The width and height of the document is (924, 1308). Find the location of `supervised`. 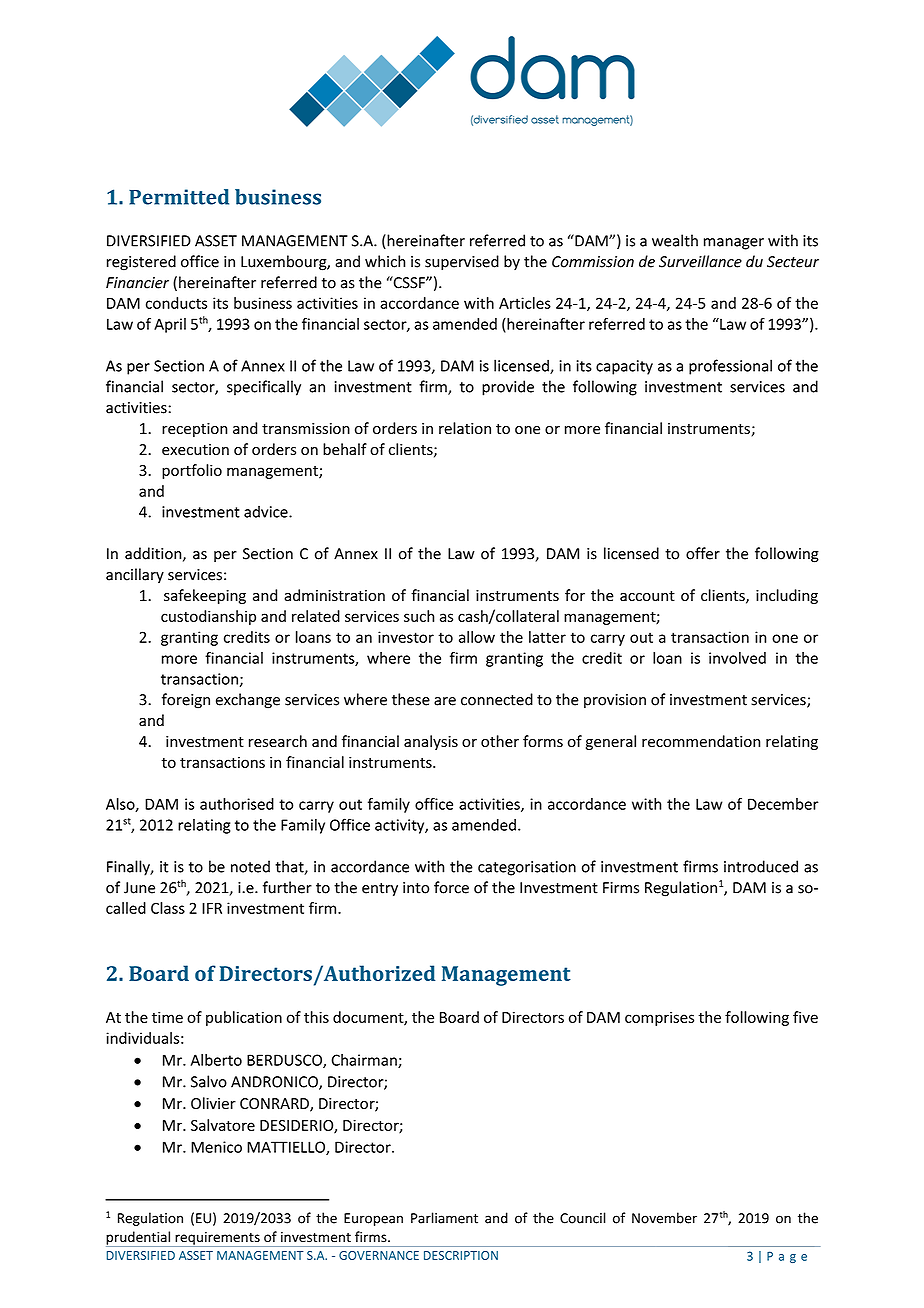

supervised is located at coordinates (462, 262).
